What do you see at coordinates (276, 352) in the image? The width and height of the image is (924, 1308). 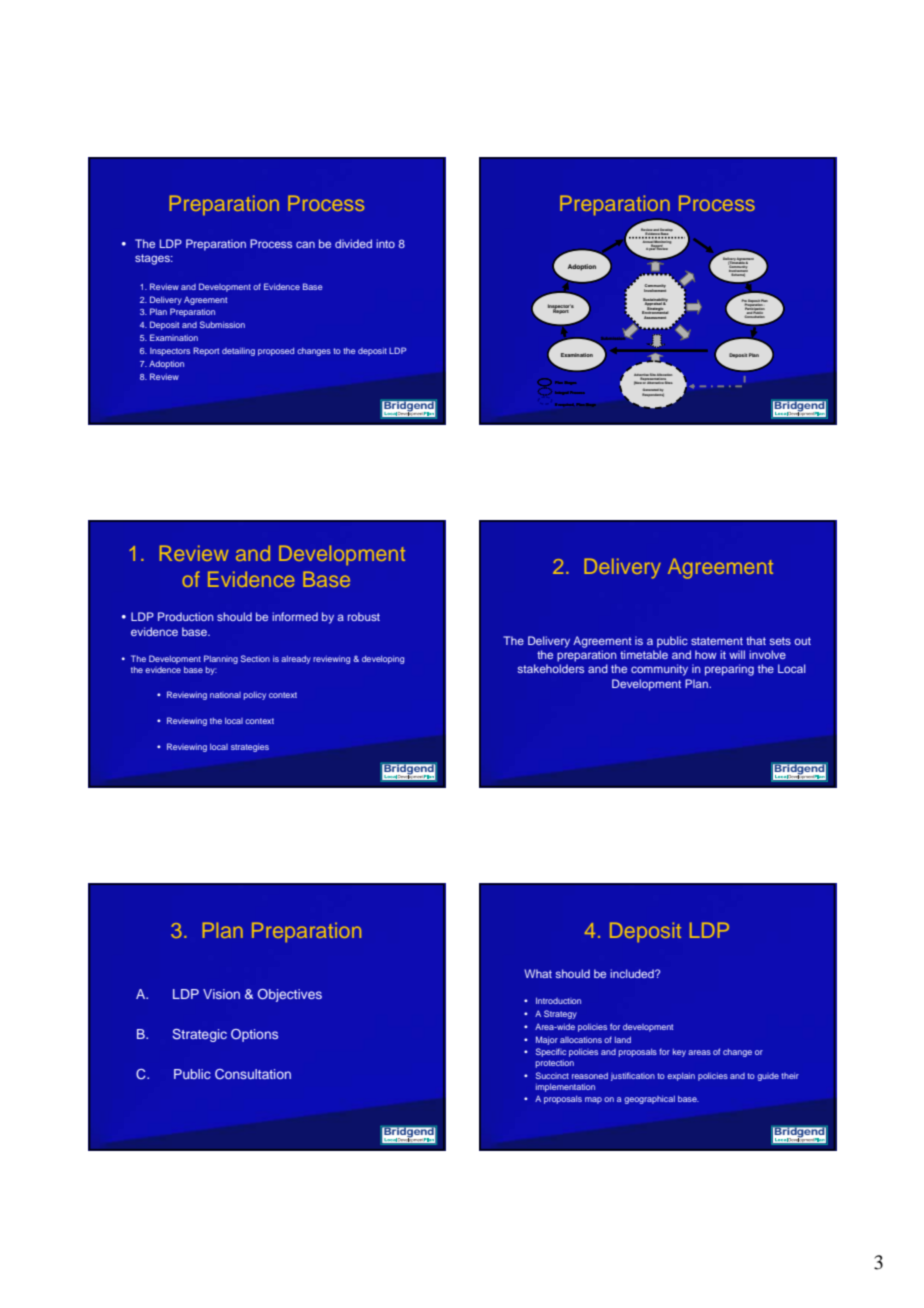 I see `proposed` at bounding box center [276, 352].
